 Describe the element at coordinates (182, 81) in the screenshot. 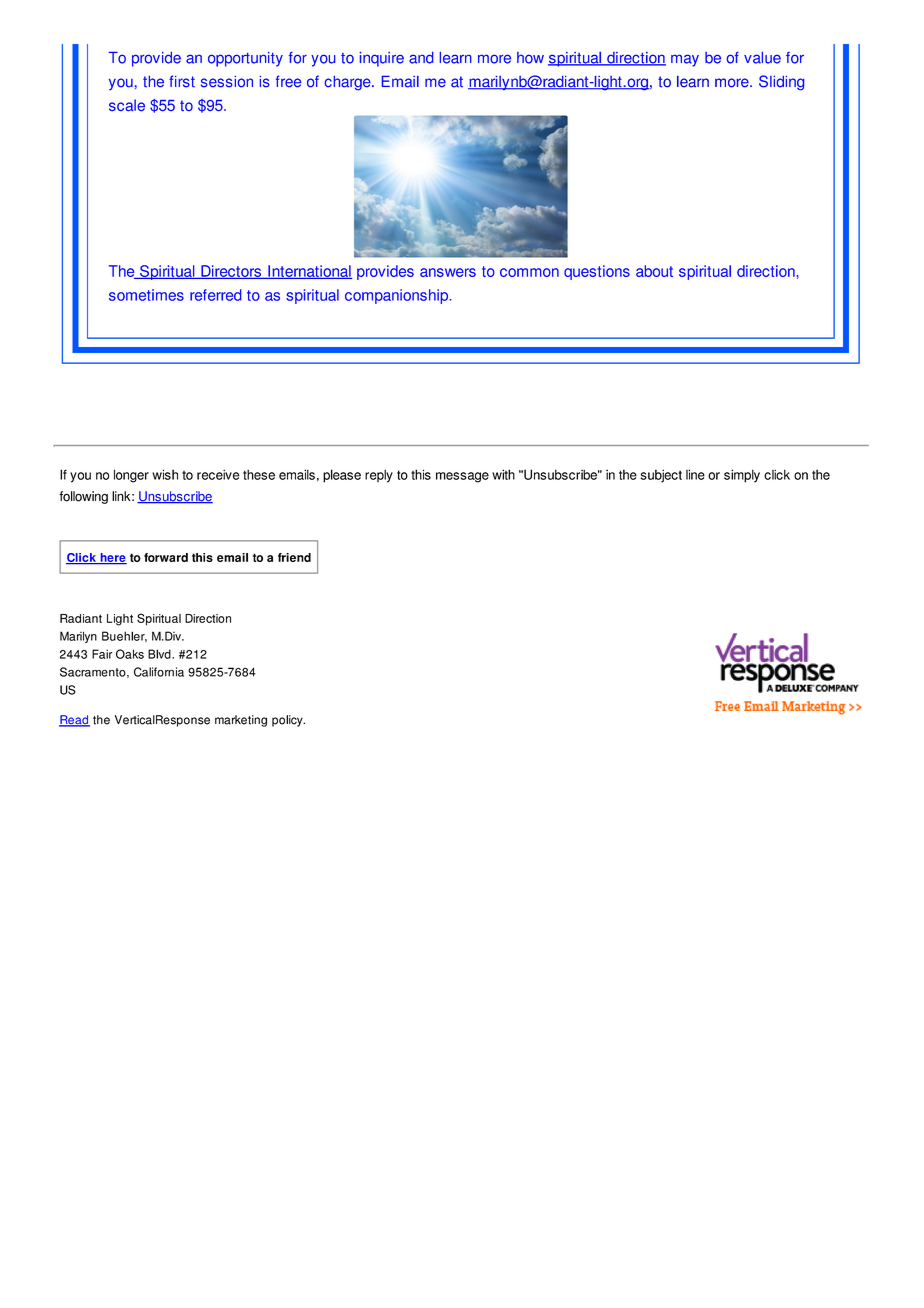

I see `first` at that location.
